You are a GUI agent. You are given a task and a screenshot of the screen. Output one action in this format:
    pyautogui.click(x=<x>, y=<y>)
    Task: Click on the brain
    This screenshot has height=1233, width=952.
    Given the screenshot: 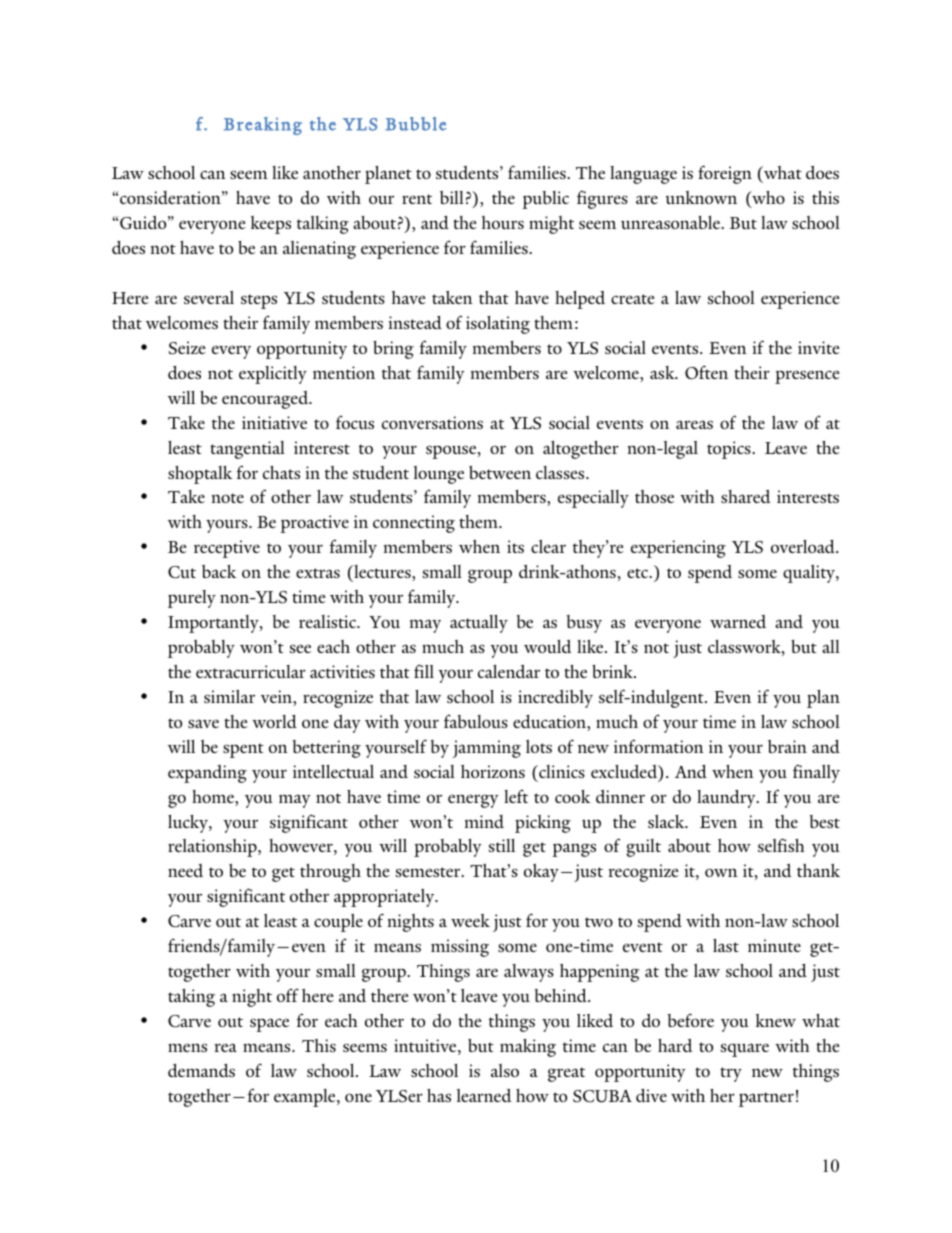 What is the action you would take?
    pyautogui.click(x=787, y=746)
